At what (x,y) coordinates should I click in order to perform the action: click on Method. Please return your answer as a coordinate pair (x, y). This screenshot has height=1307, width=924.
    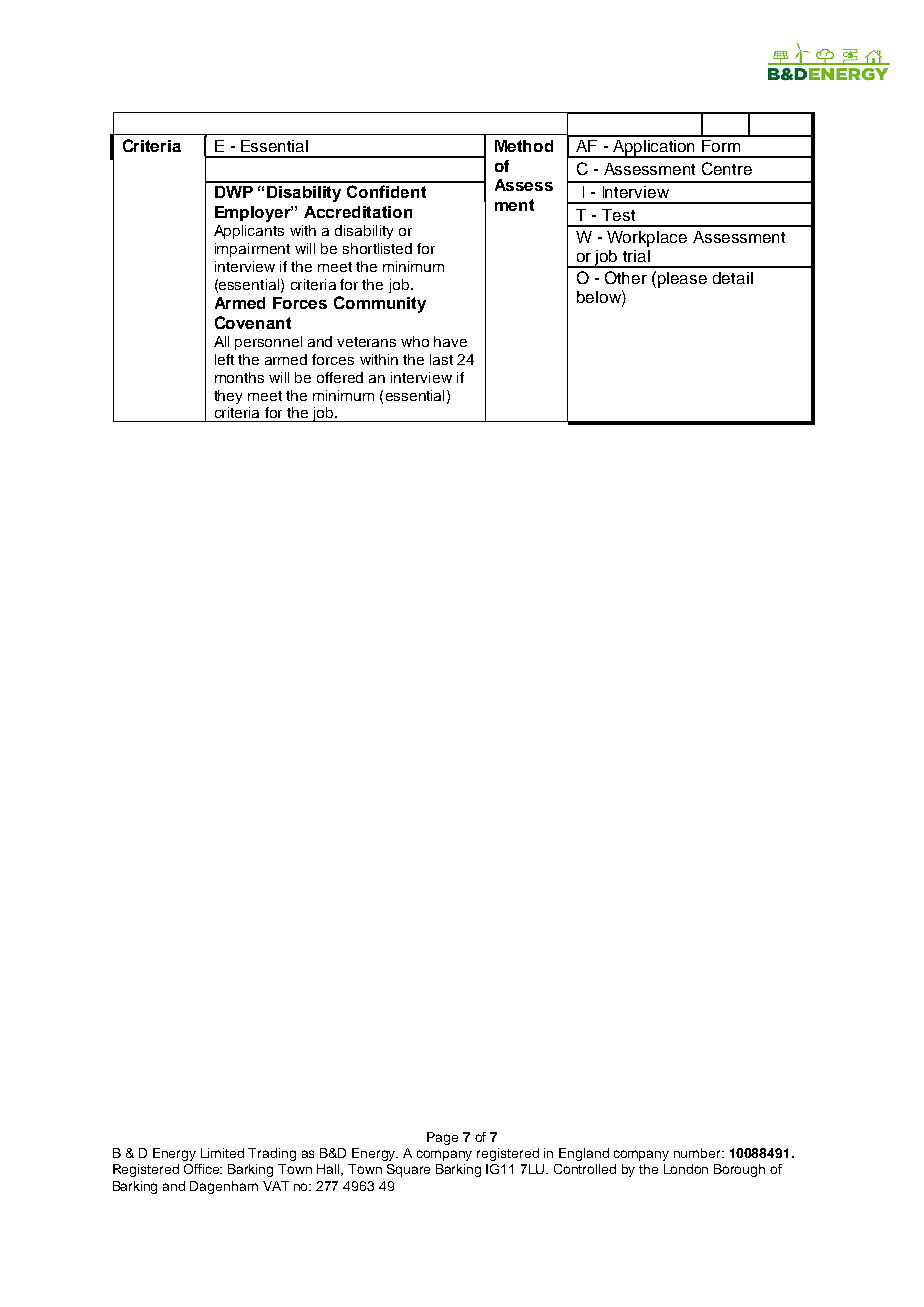
    Looking at the image, I should click on (524, 146).
